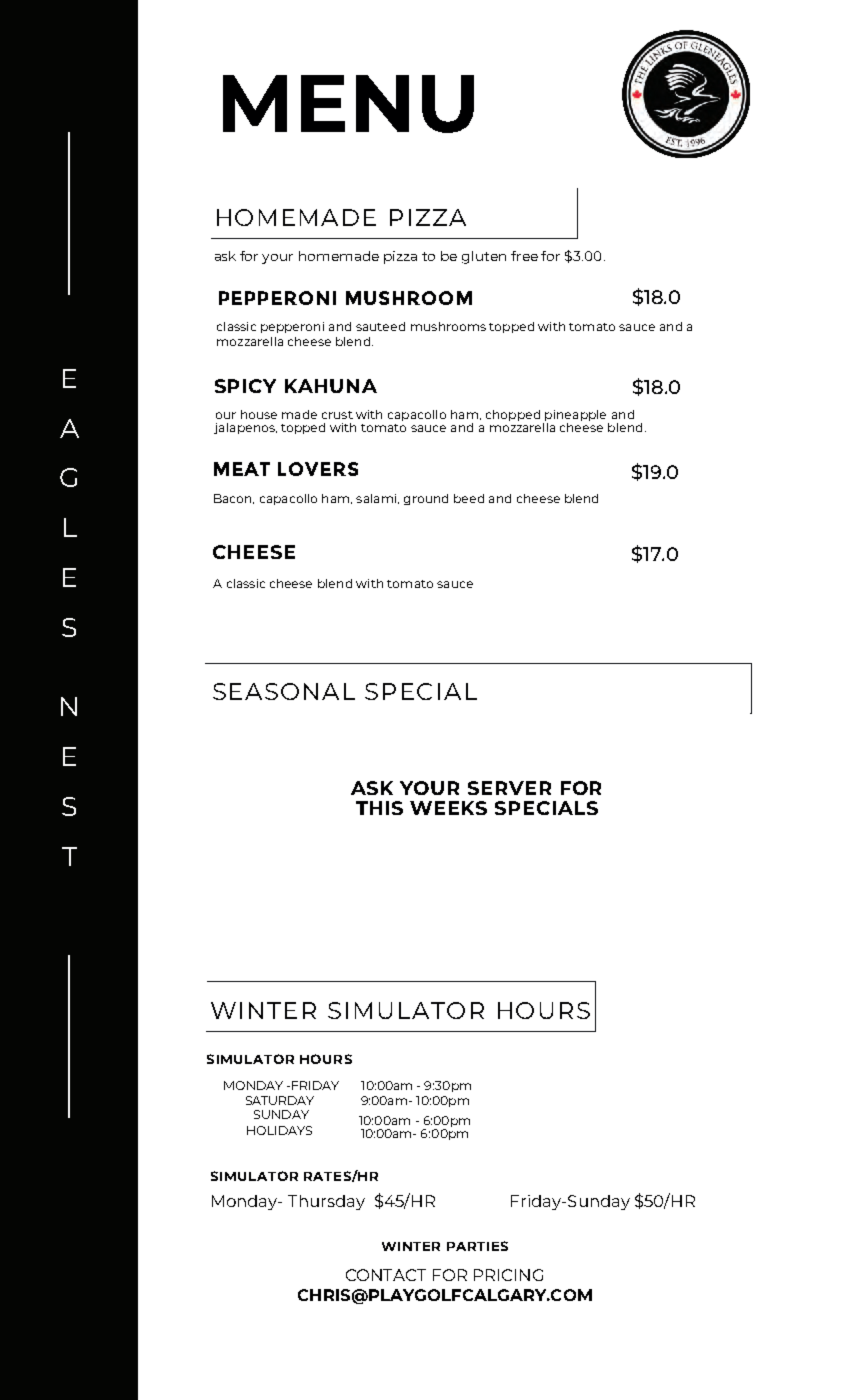 The height and width of the document is (1400, 849). Describe the element at coordinates (348, 104) in the document. I see `MENU` at that location.
